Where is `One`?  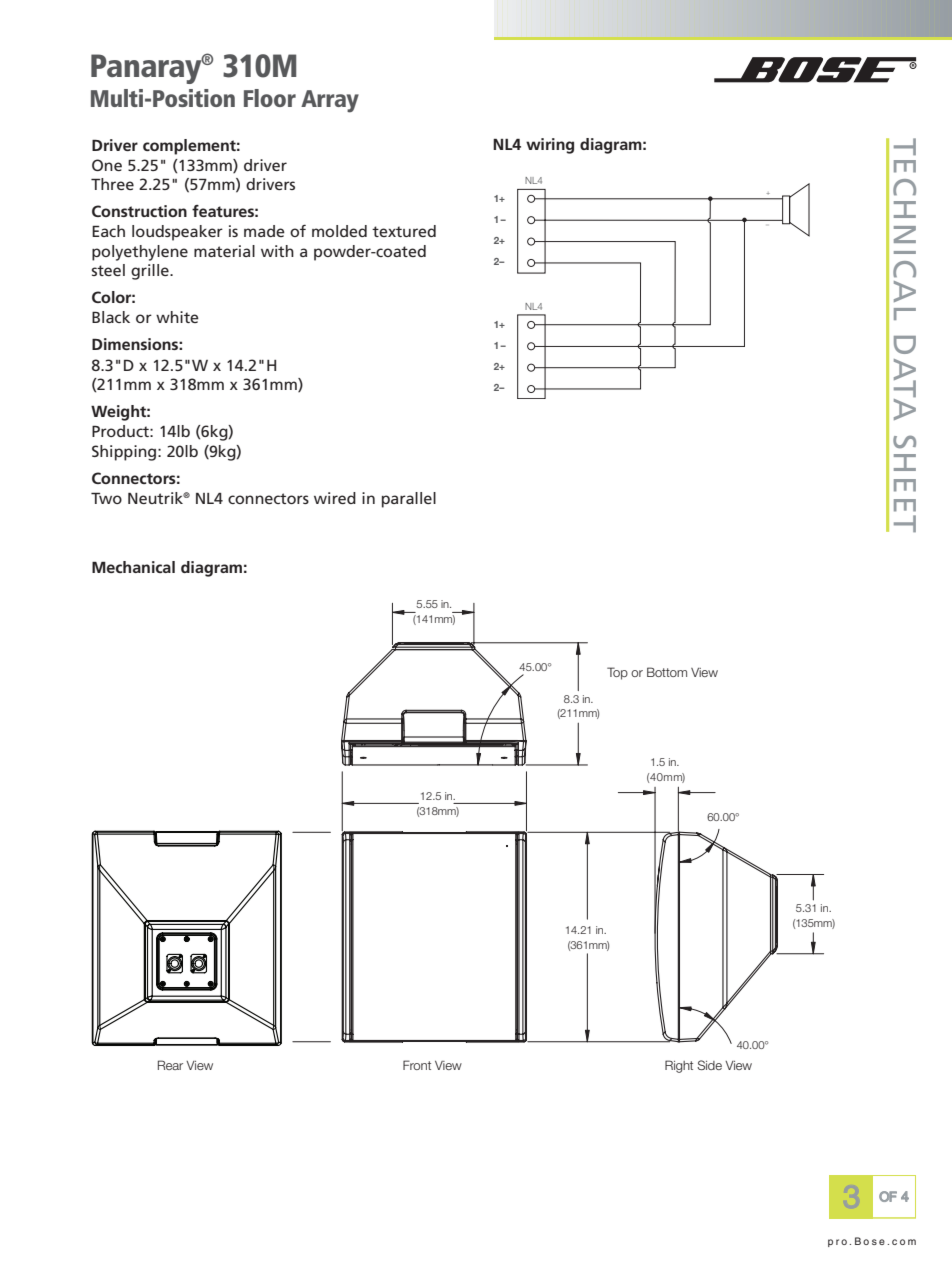 One is located at coordinates (107, 165).
